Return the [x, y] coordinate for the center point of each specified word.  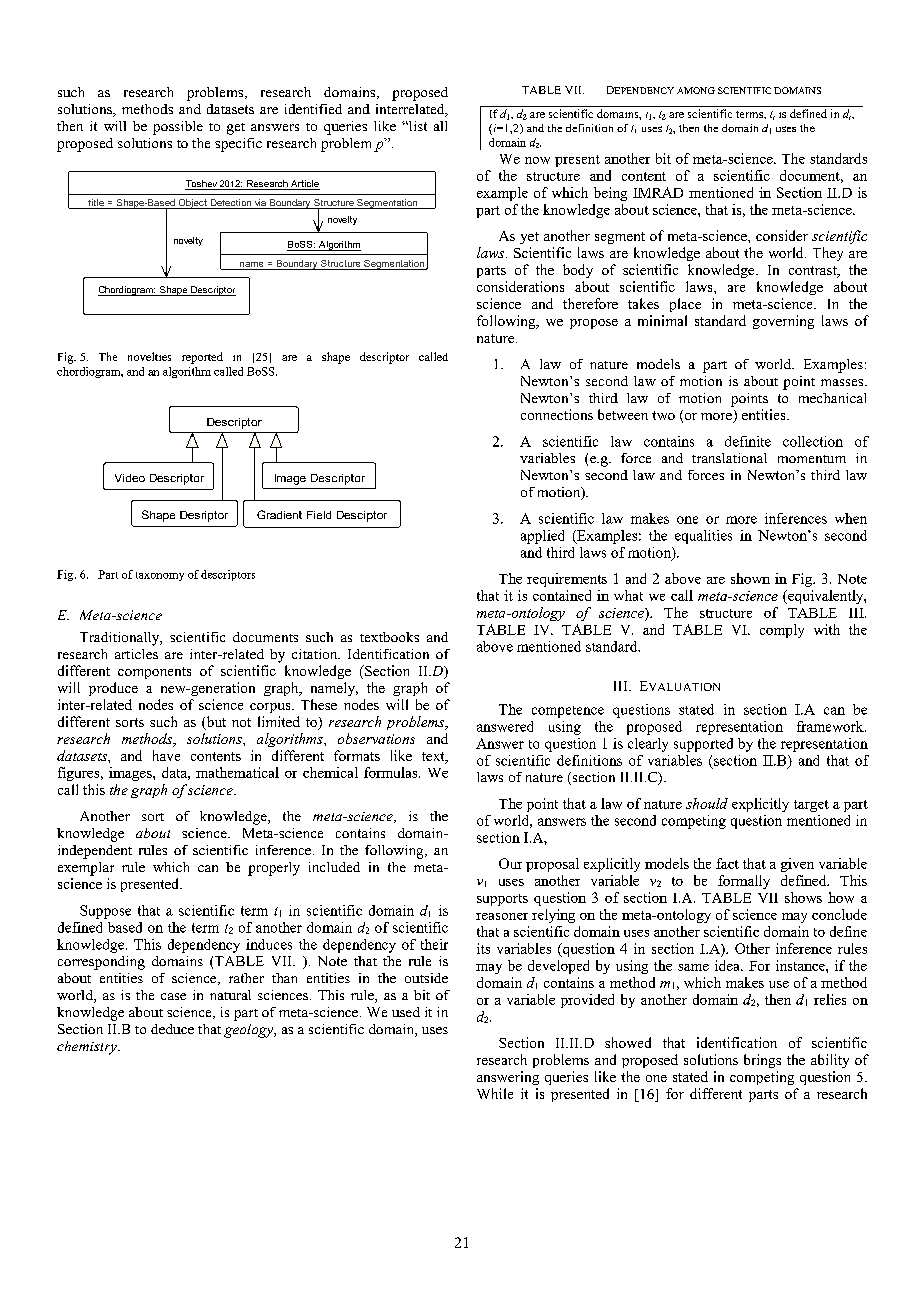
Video [130, 478]
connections [557, 414]
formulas [392, 772]
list [417, 126]
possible [178, 128]
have [166, 755]
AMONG [696, 90]
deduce [172, 1029]
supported [703, 745]
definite [748, 441]
